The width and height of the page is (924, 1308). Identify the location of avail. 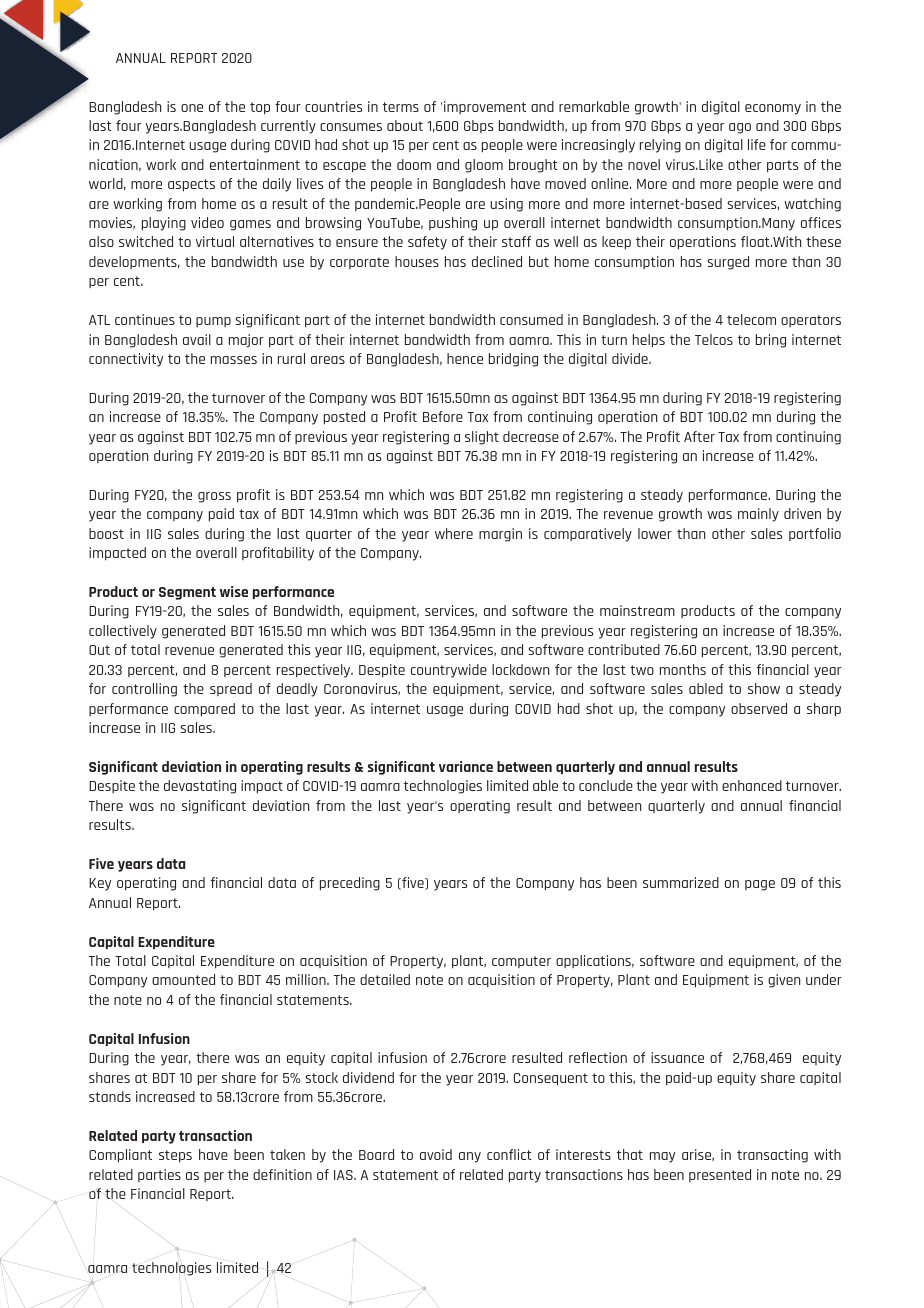
(197, 339).
